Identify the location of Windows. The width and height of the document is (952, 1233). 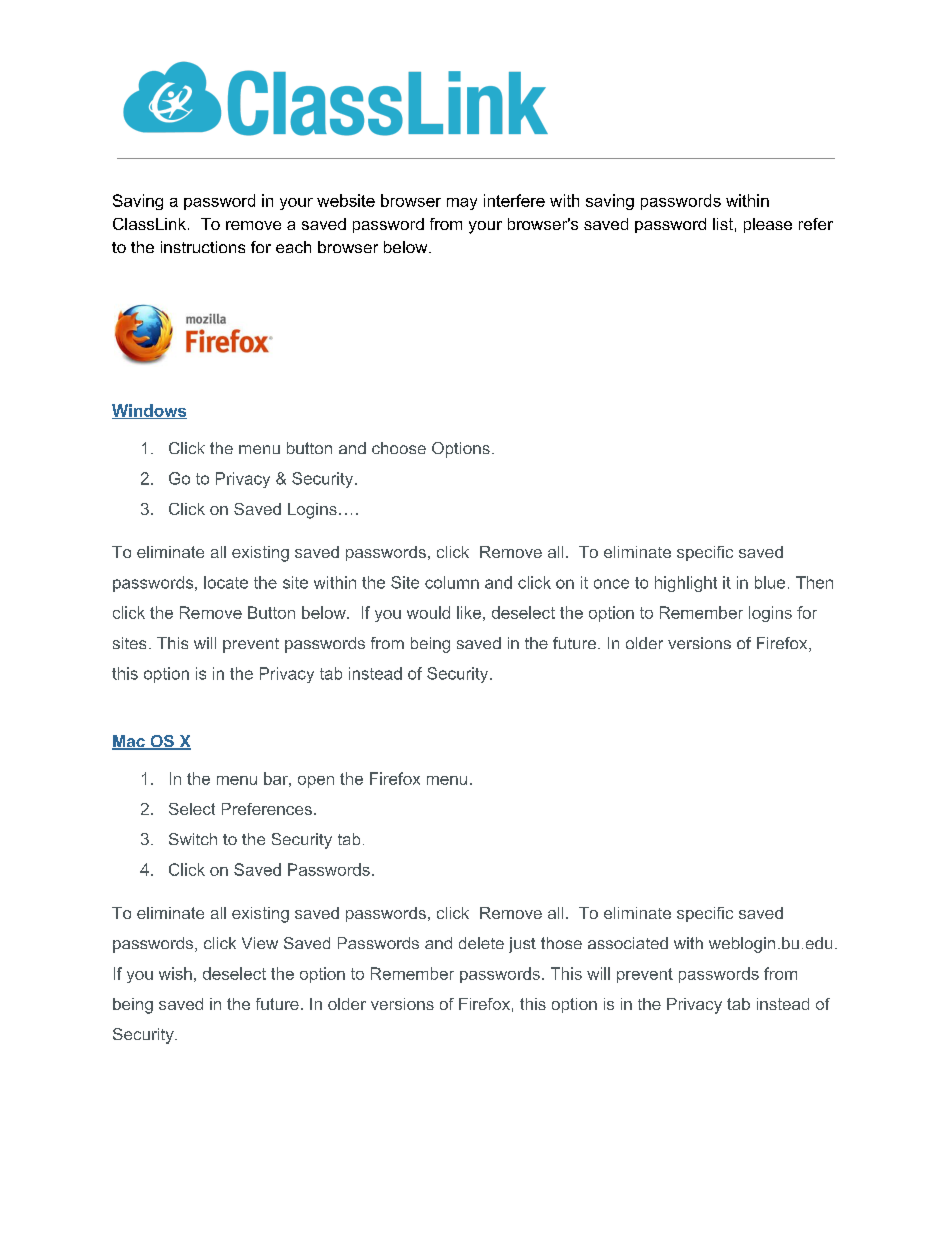
(149, 411).
